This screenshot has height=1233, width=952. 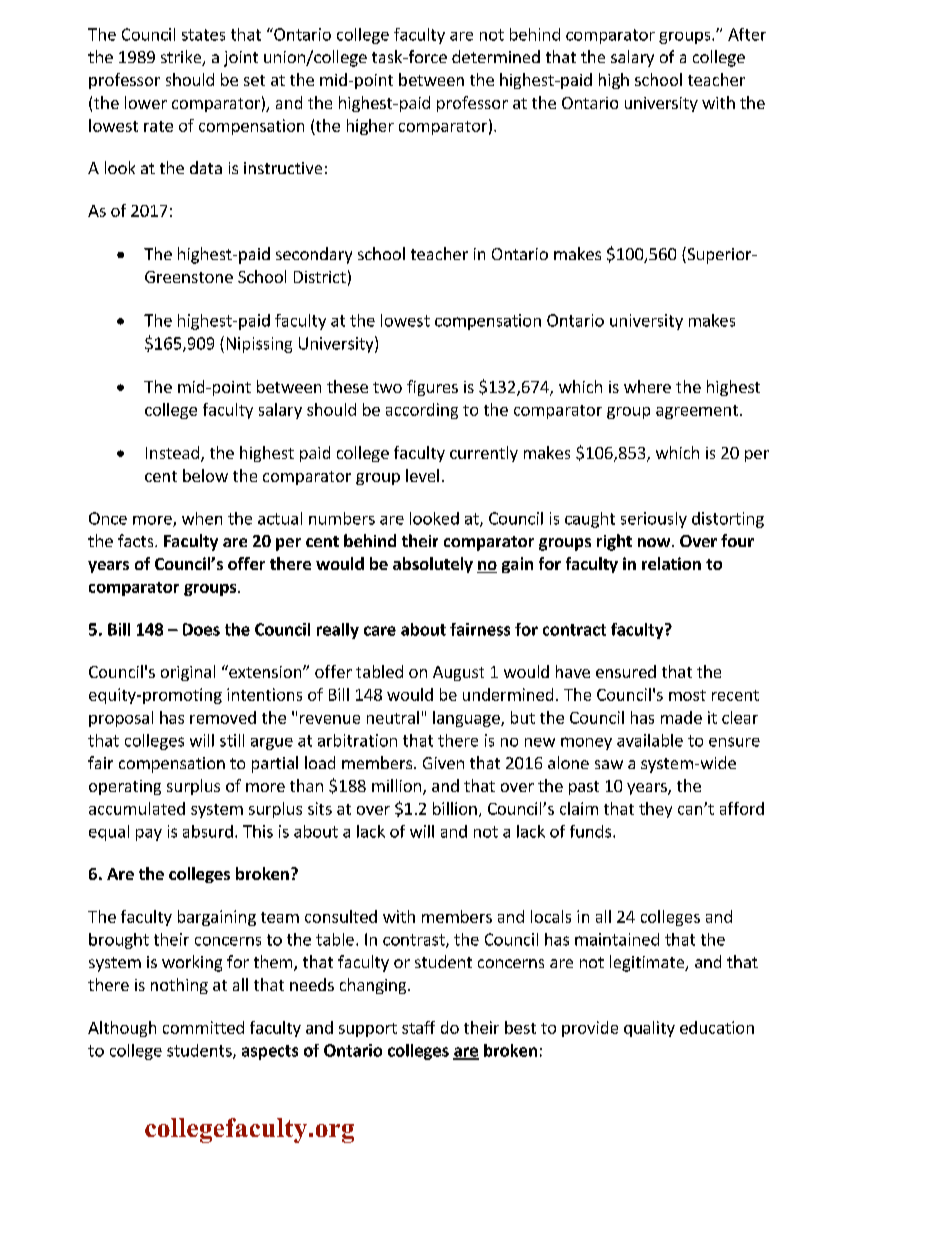 What do you see at coordinates (172, 452) in the screenshot?
I see `Instead` at bounding box center [172, 452].
